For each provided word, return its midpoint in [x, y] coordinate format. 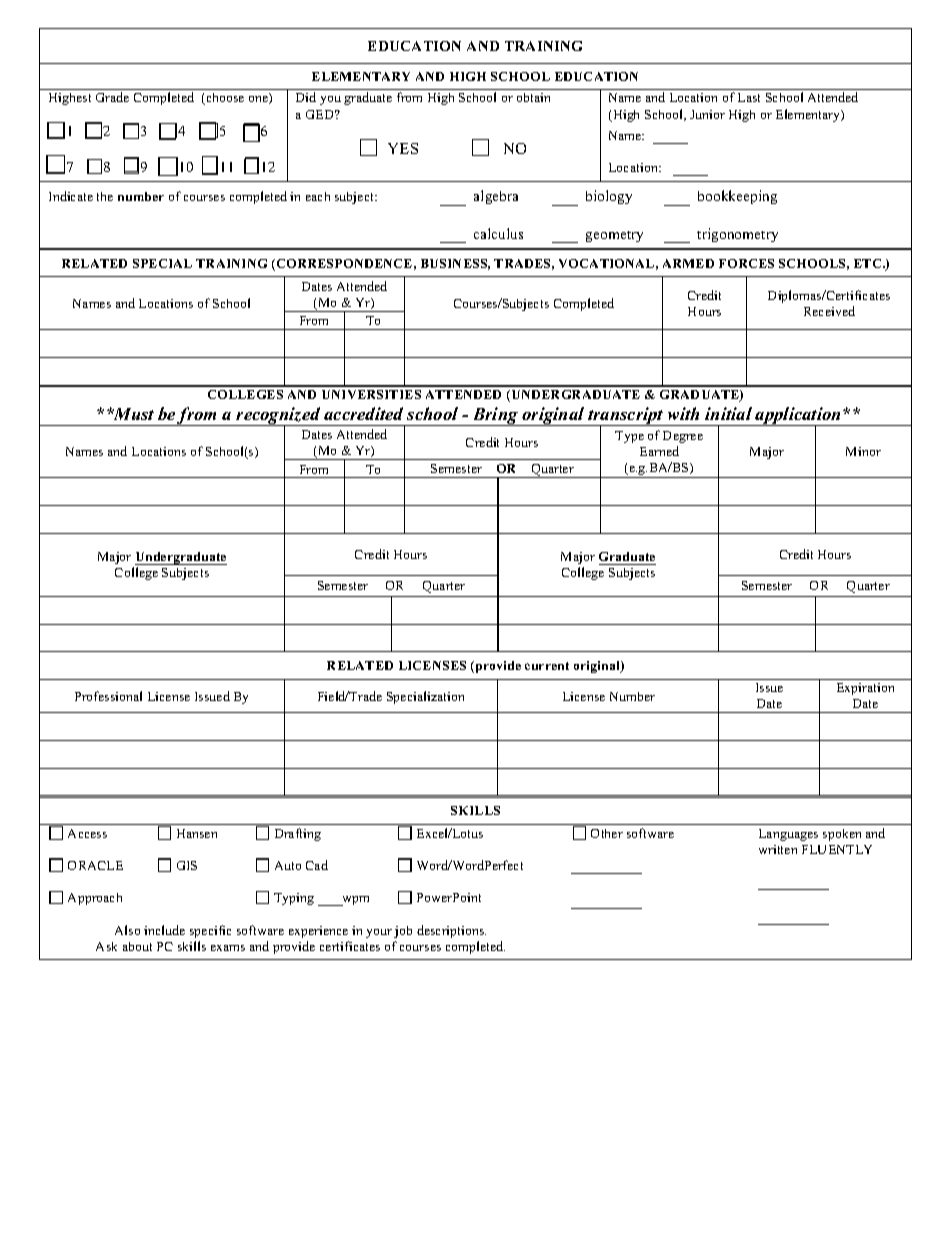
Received [829, 311]
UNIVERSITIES [371, 394]
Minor [863, 451]
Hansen [197, 833]
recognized [279, 417]
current [547, 666]
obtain [533, 97]
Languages [788, 835]
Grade [112, 97]
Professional [108, 696]
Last [749, 97]
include [164, 930]
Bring [495, 416]
